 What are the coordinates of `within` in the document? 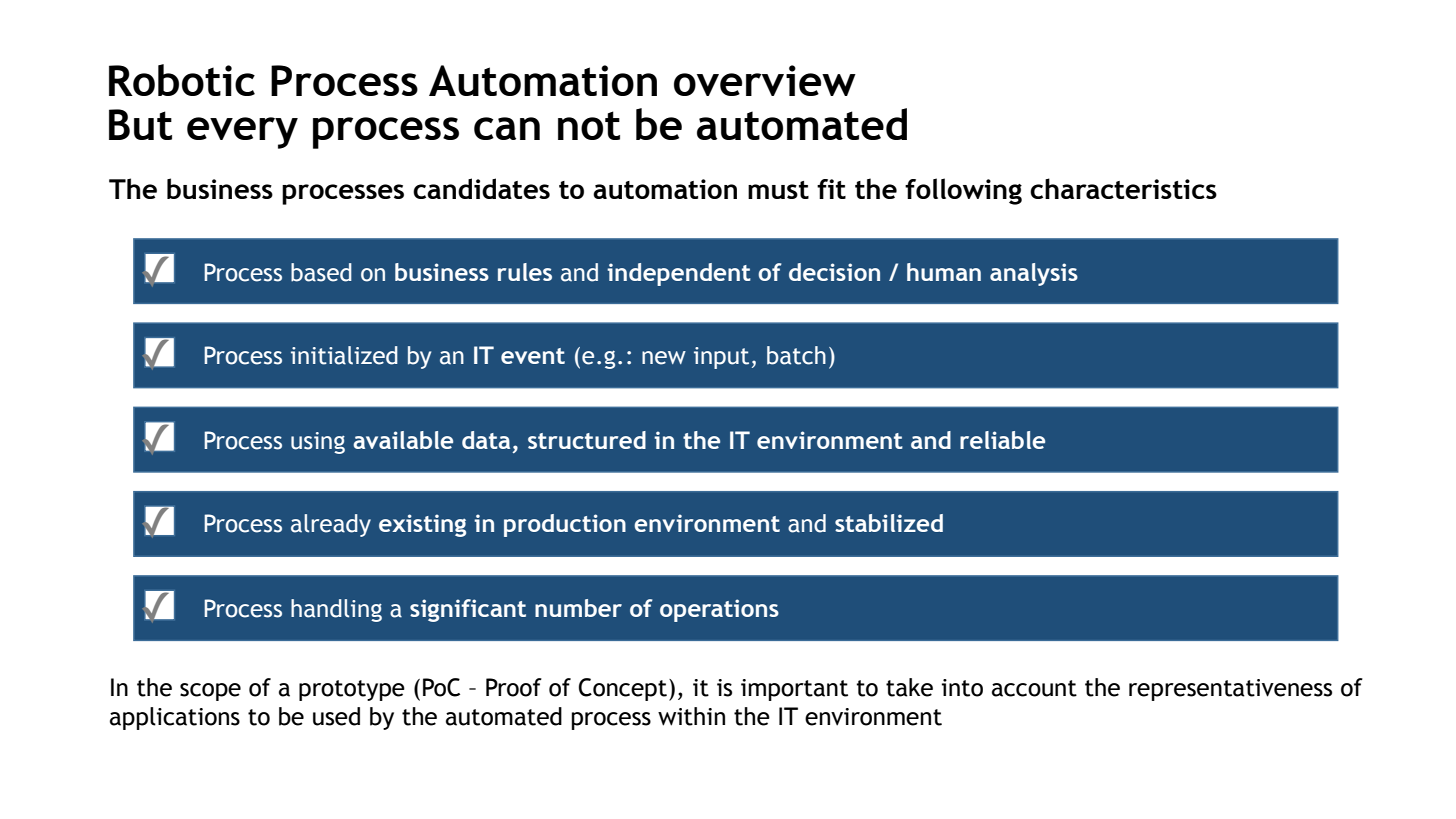 It's located at (691, 716).
